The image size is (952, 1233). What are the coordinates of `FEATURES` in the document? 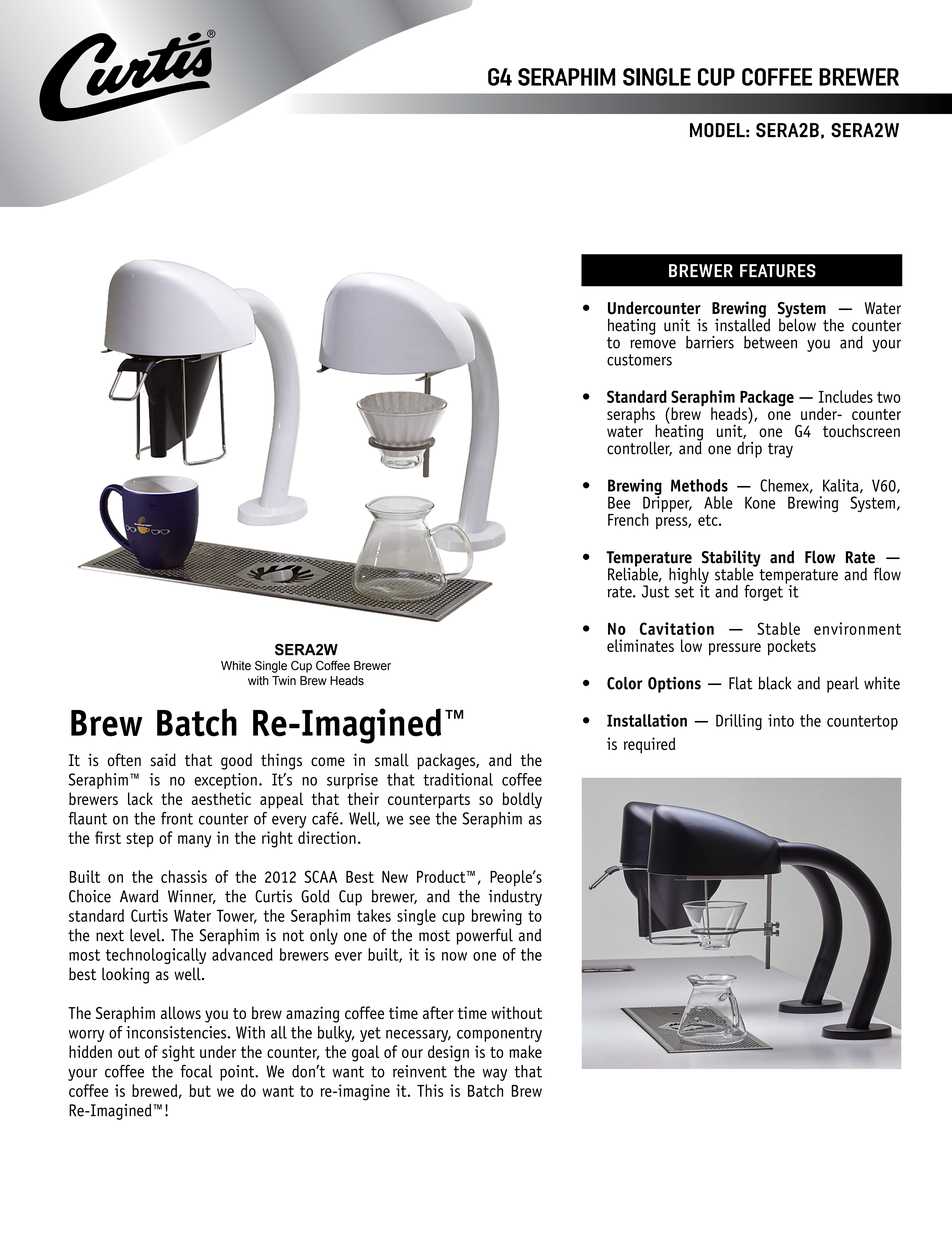 It's located at (778, 271).
